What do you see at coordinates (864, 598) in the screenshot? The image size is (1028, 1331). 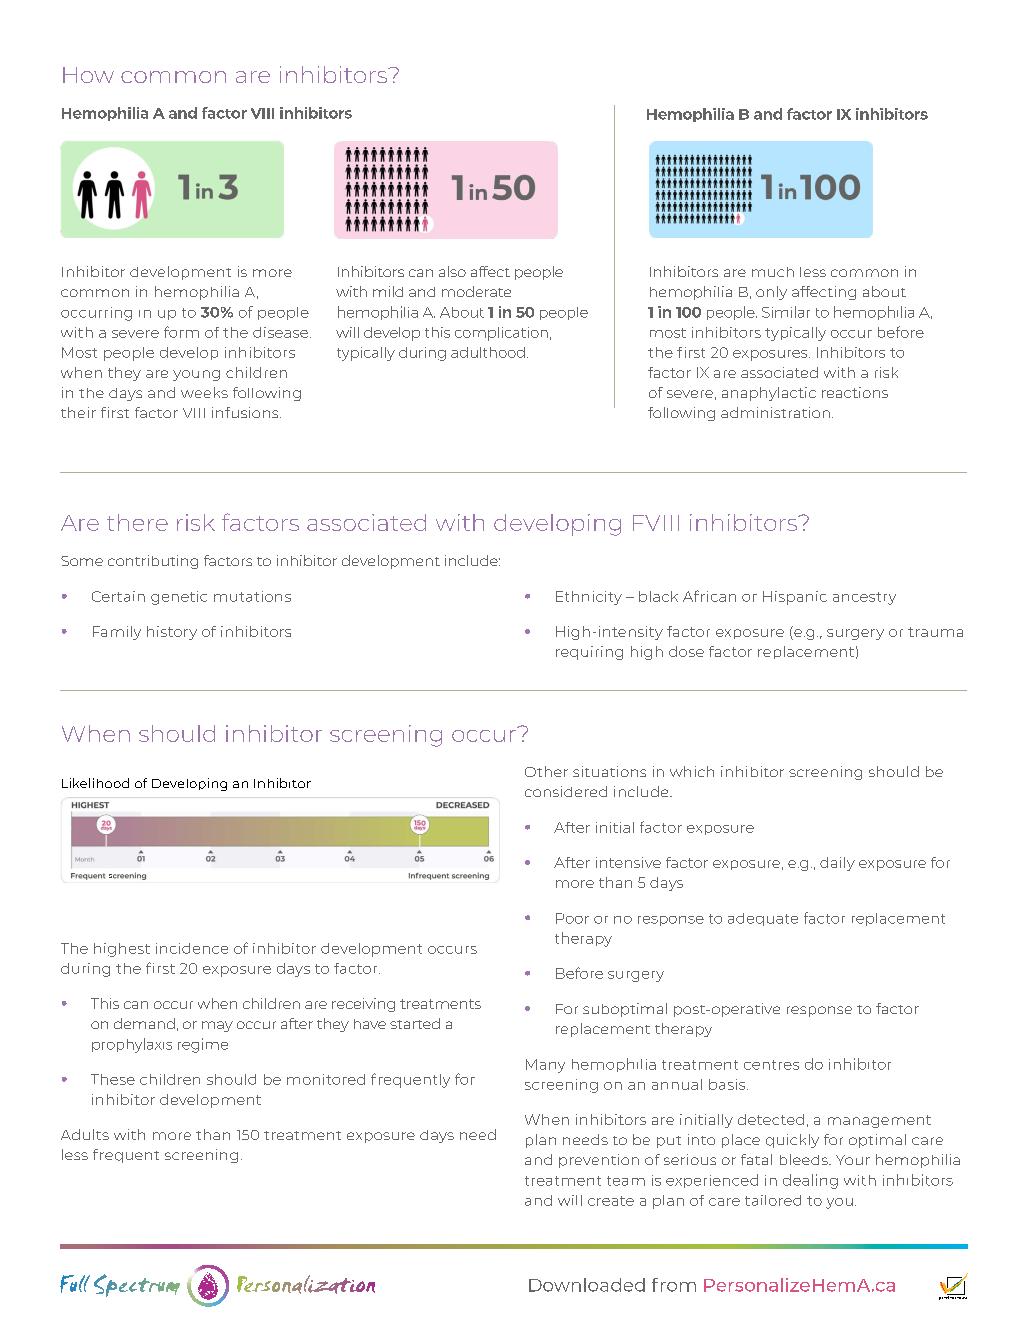 I see `ancestry` at bounding box center [864, 598].
